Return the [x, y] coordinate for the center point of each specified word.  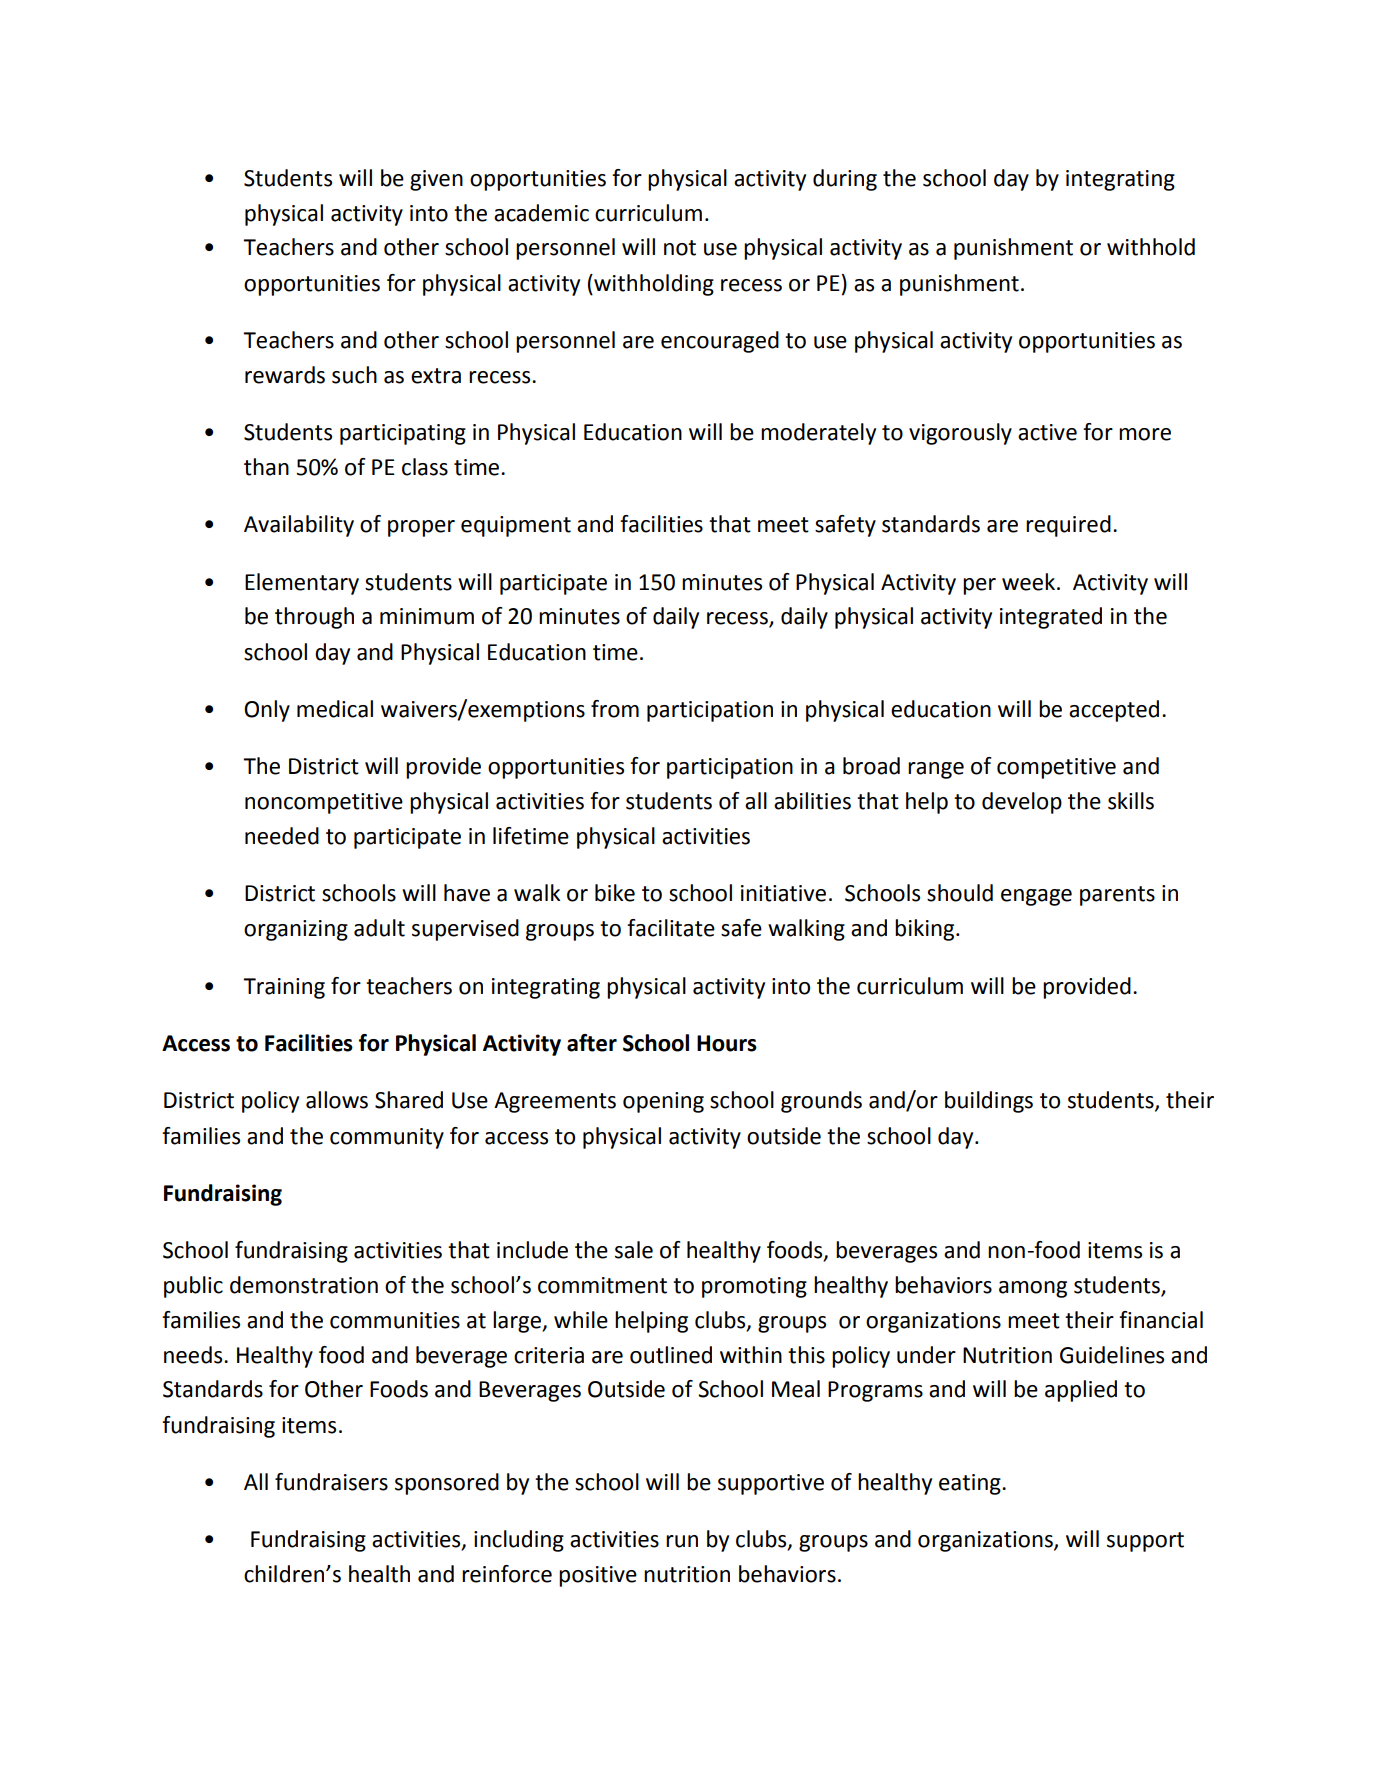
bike [615, 893]
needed [282, 836]
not [680, 248]
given [436, 180]
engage [1036, 897]
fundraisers [331, 1482]
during [845, 180]
